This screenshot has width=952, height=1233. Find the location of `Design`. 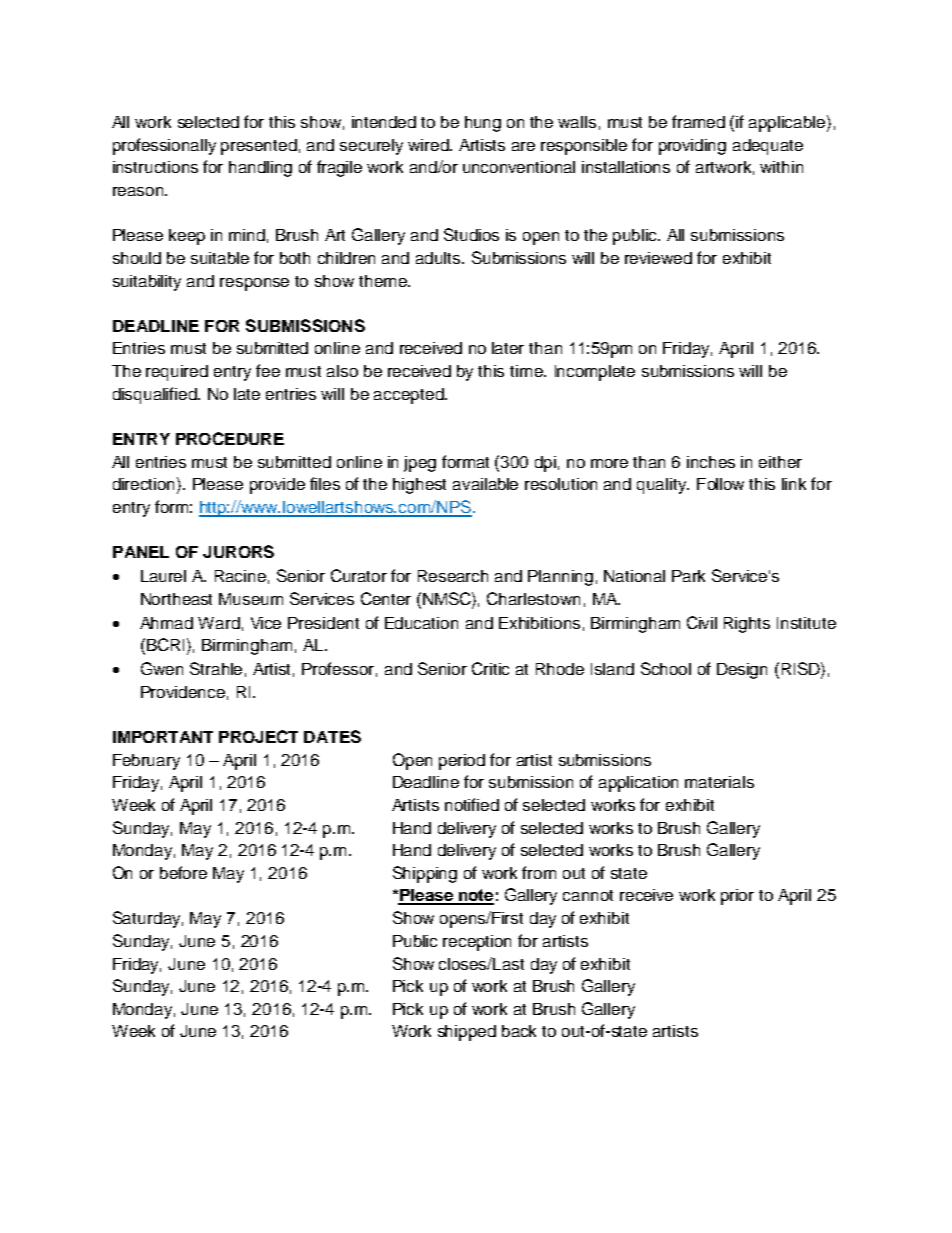

Design is located at coordinates (742, 671).
